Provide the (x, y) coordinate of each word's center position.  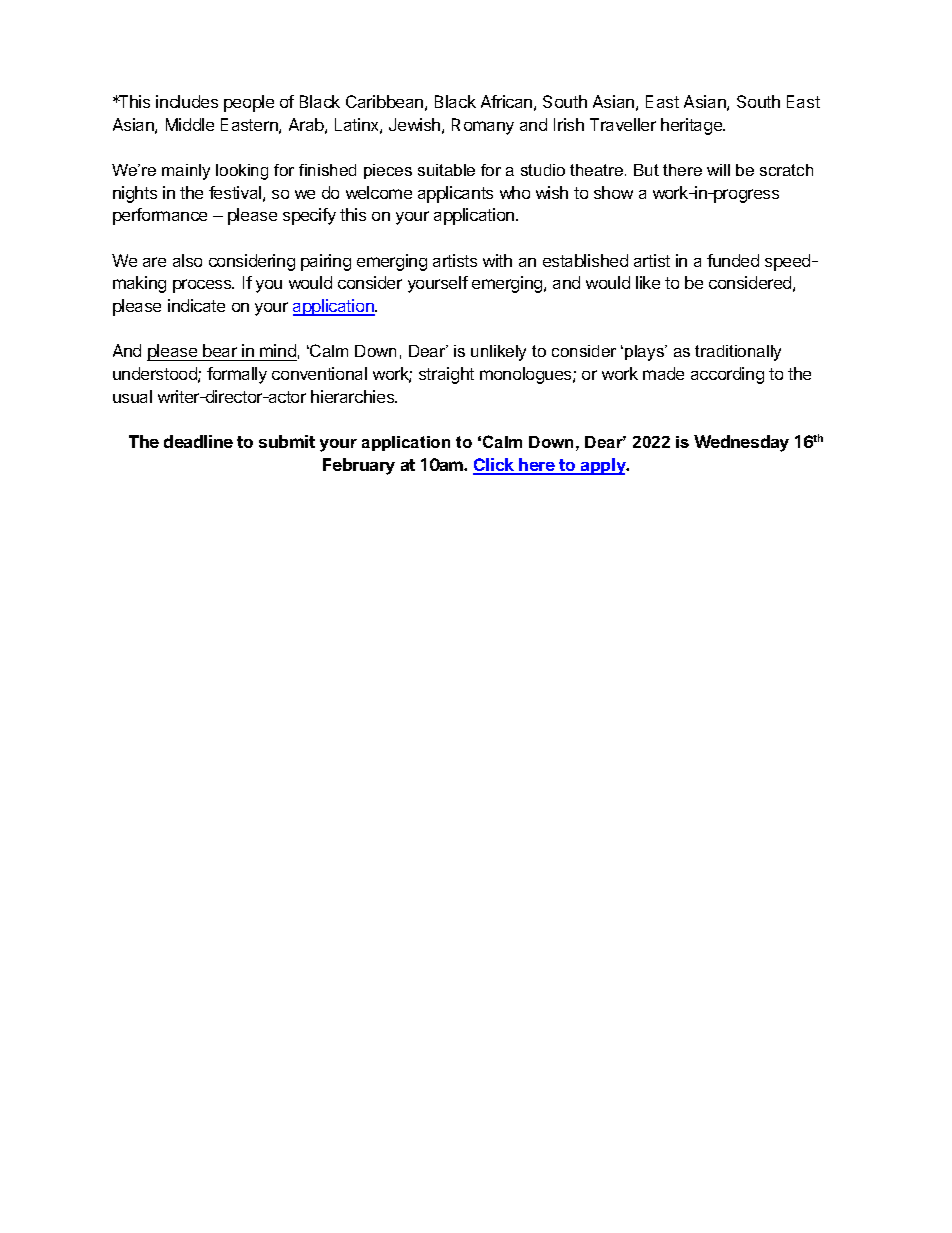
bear (220, 352)
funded (733, 260)
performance (160, 216)
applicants (455, 194)
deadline (198, 441)
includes (187, 101)
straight (446, 375)
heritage (692, 126)
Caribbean (384, 101)
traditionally (738, 353)
